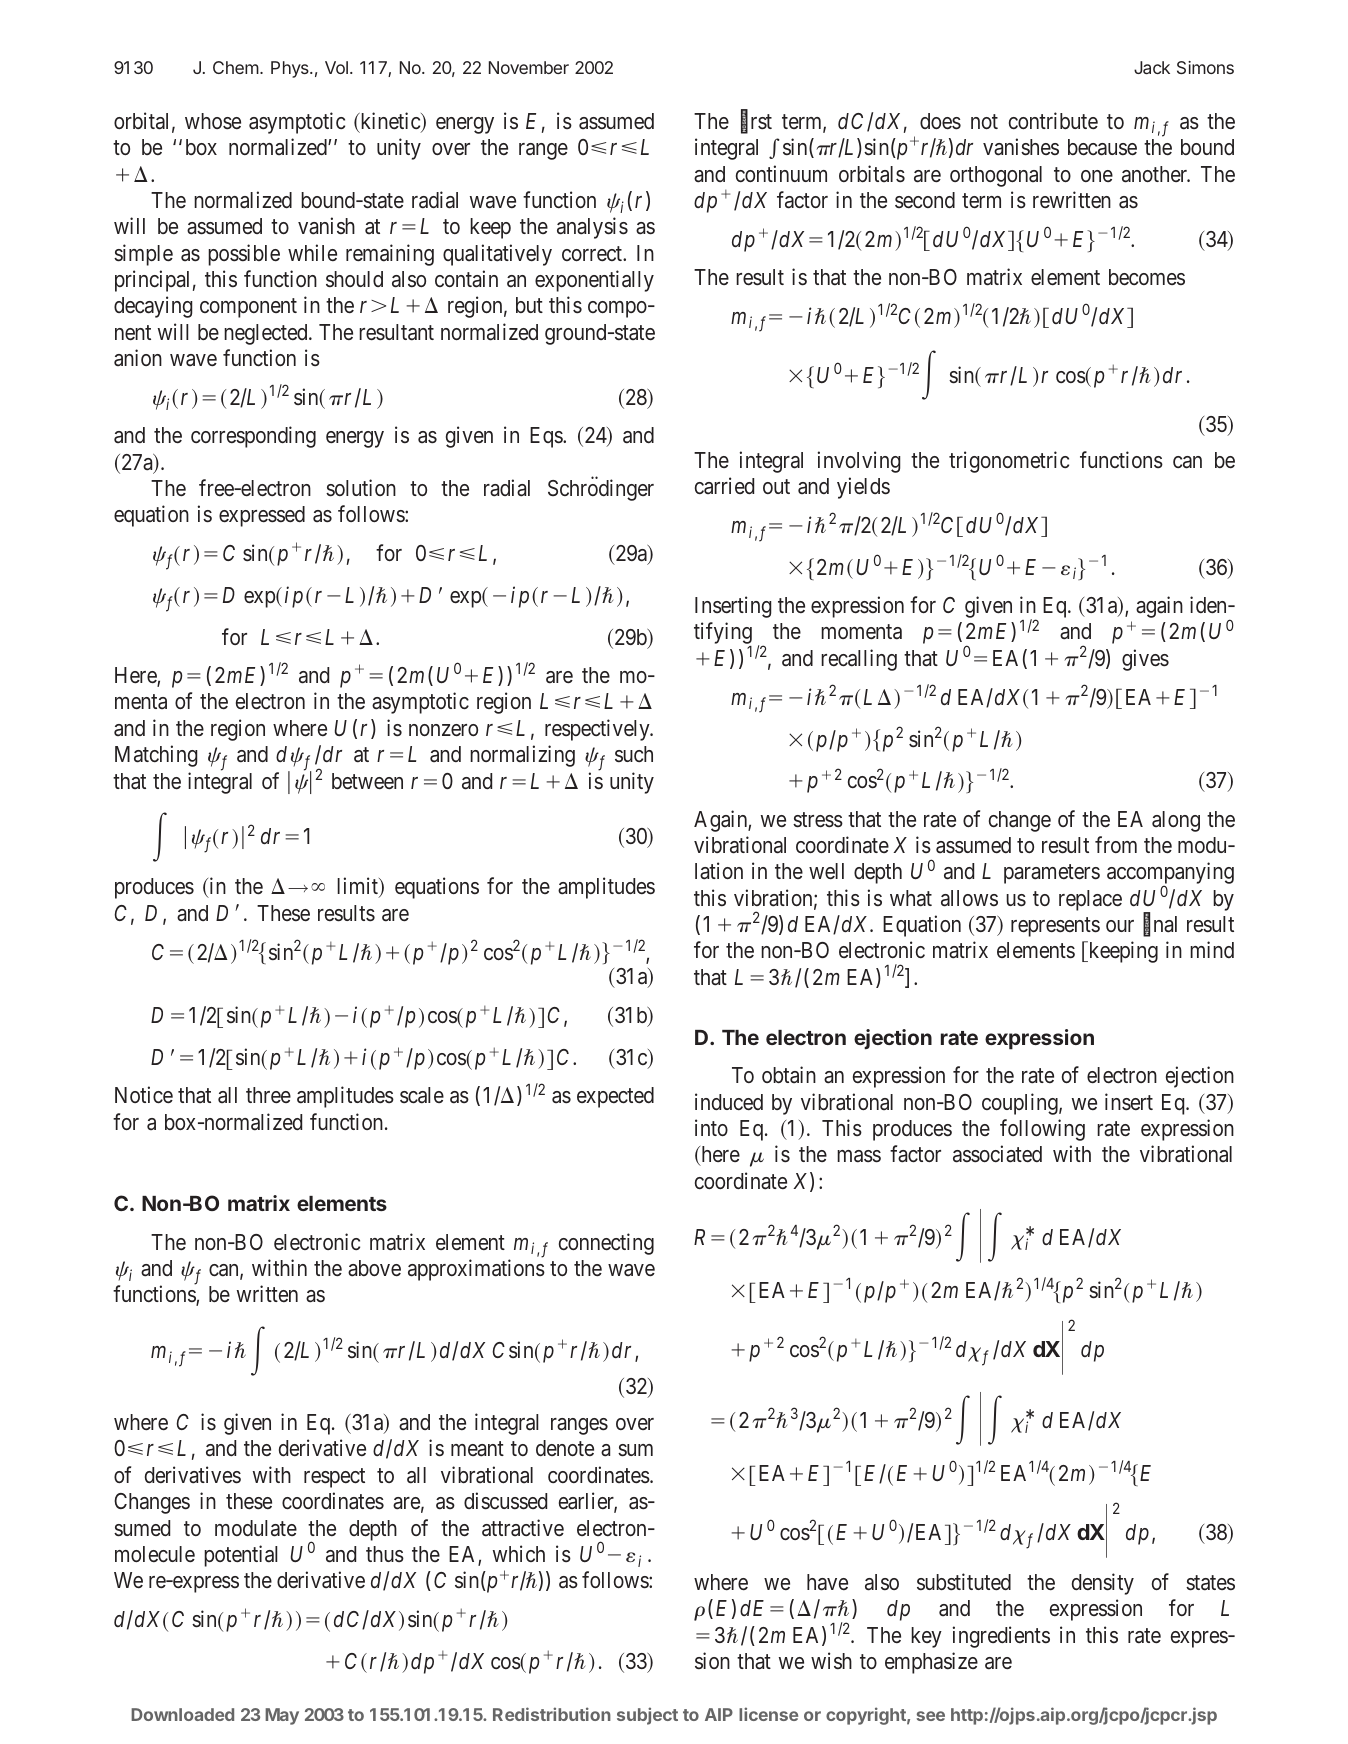 Image resolution: width=1348 pixels, height=1744 pixels. Describe the element at coordinates (268, 1095) in the document. I see `three` at that location.
